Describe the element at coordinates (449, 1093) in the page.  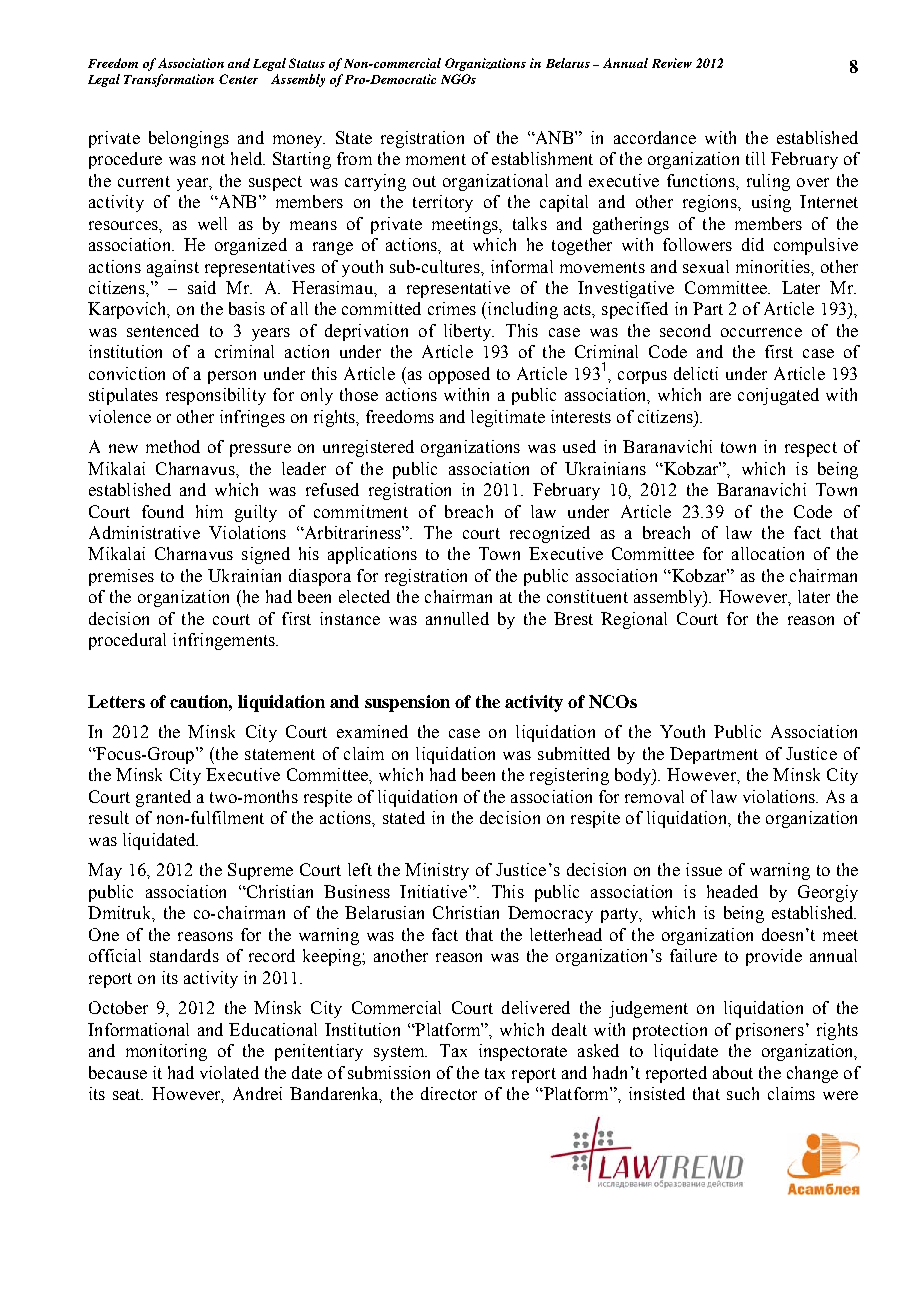
I see `director` at that location.
